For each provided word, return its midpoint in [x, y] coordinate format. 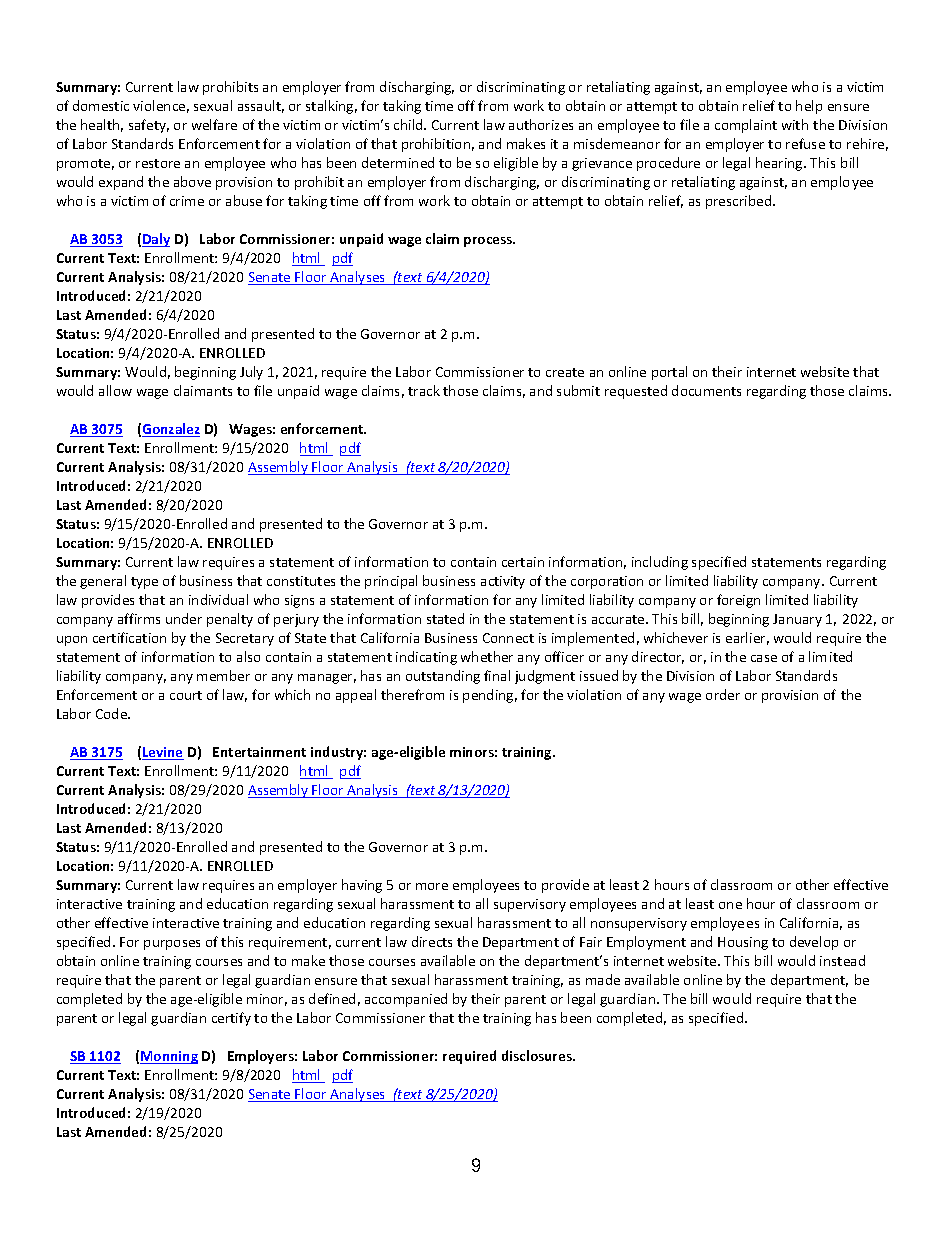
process [489, 242]
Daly [156, 240]
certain [523, 562]
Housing [743, 943]
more [432, 886]
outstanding [443, 677]
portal [669, 373]
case [764, 658]
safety [149, 126]
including [660, 563]
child [409, 124]
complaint [746, 126]
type [144, 583]
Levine [163, 753]
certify [231, 1019]
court [186, 695]
